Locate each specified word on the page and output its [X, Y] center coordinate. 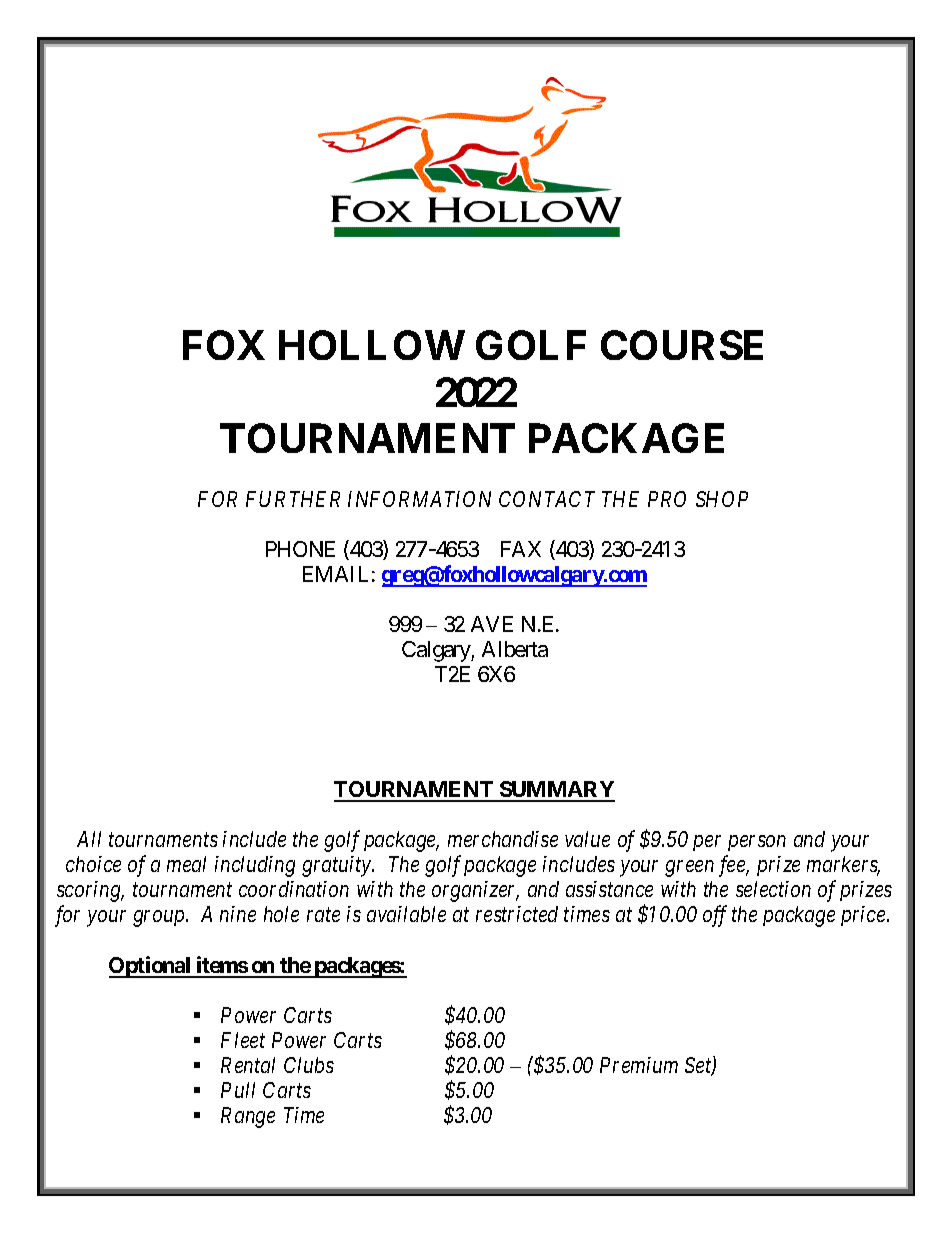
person [757, 843]
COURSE [682, 345]
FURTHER [293, 499]
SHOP [722, 499]
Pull [238, 1090]
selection [773, 889]
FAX [521, 549]
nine [238, 914]
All [89, 839]
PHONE [300, 549]
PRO [667, 499]
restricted [517, 914]
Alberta [515, 649]
